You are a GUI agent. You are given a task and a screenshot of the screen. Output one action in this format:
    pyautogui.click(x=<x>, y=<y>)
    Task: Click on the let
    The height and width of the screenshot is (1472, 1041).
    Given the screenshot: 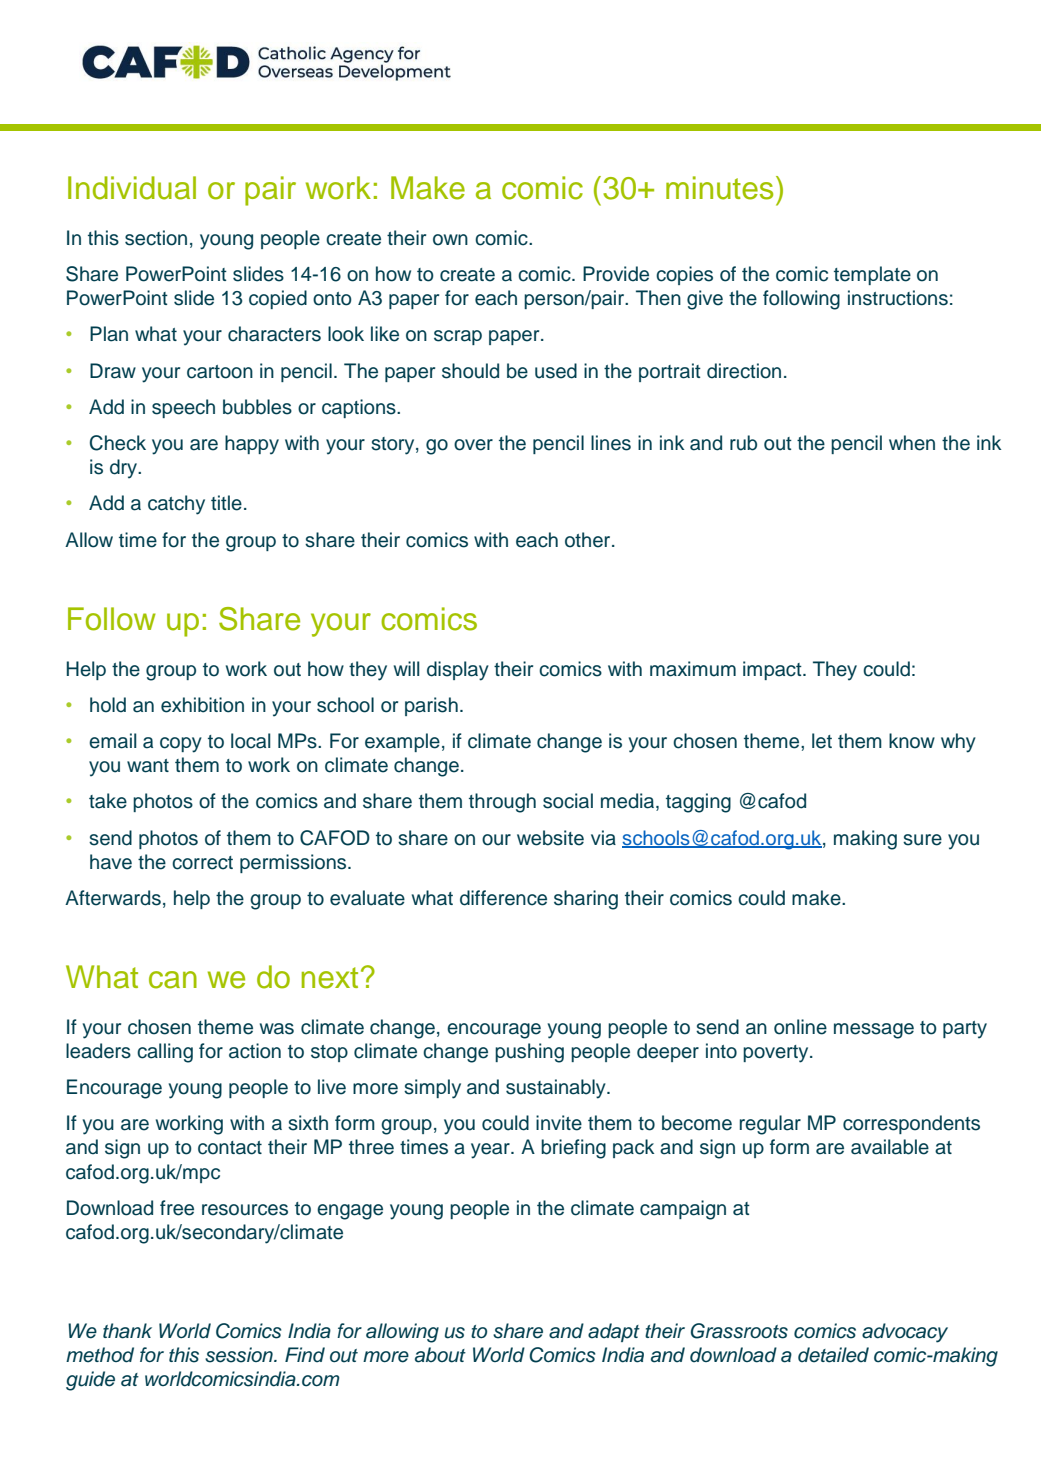 What is the action you would take?
    pyautogui.click(x=822, y=741)
